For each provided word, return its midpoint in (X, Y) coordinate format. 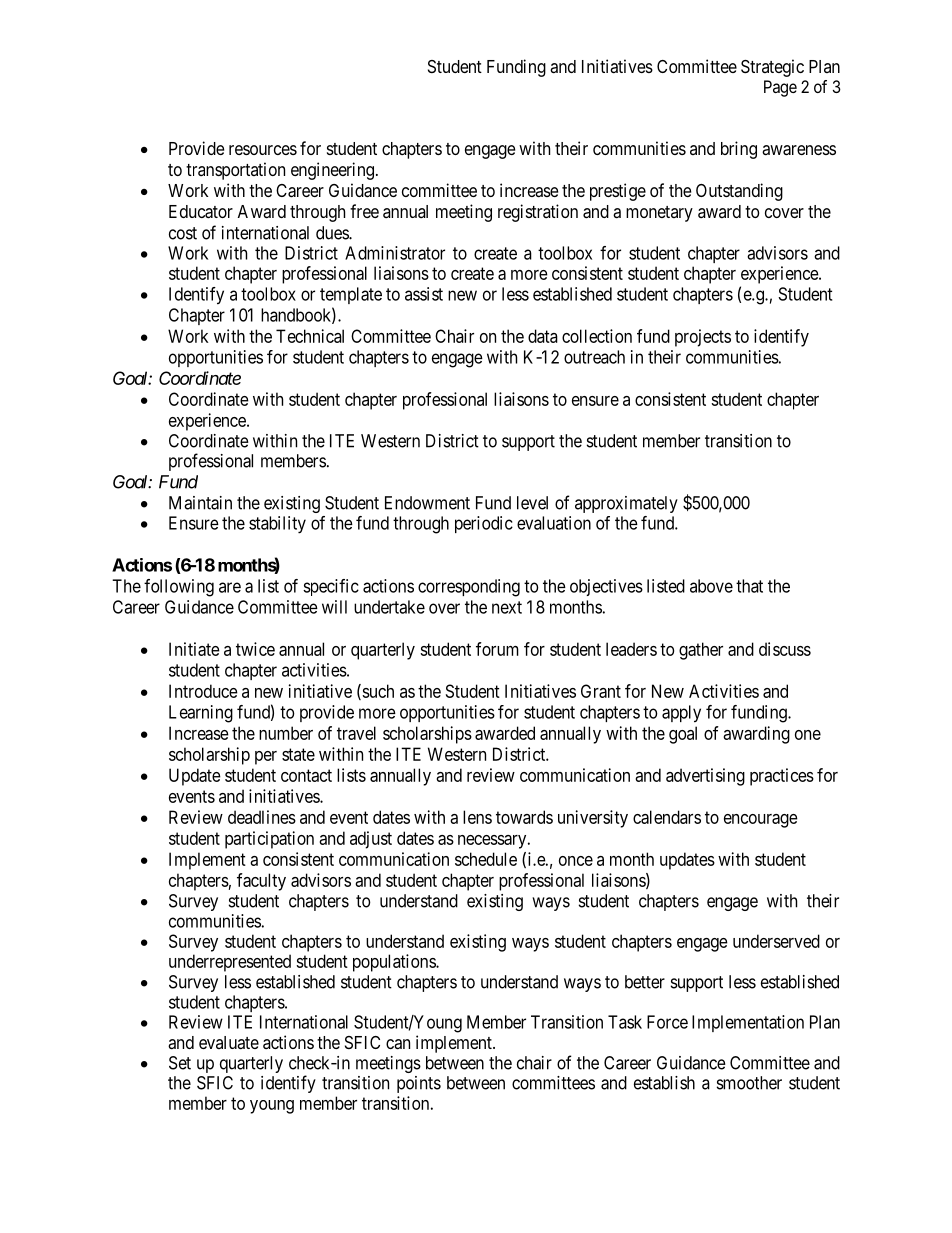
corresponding (469, 588)
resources (263, 150)
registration (538, 213)
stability (277, 525)
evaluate (229, 1042)
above (711, 586)
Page (780, 88)
